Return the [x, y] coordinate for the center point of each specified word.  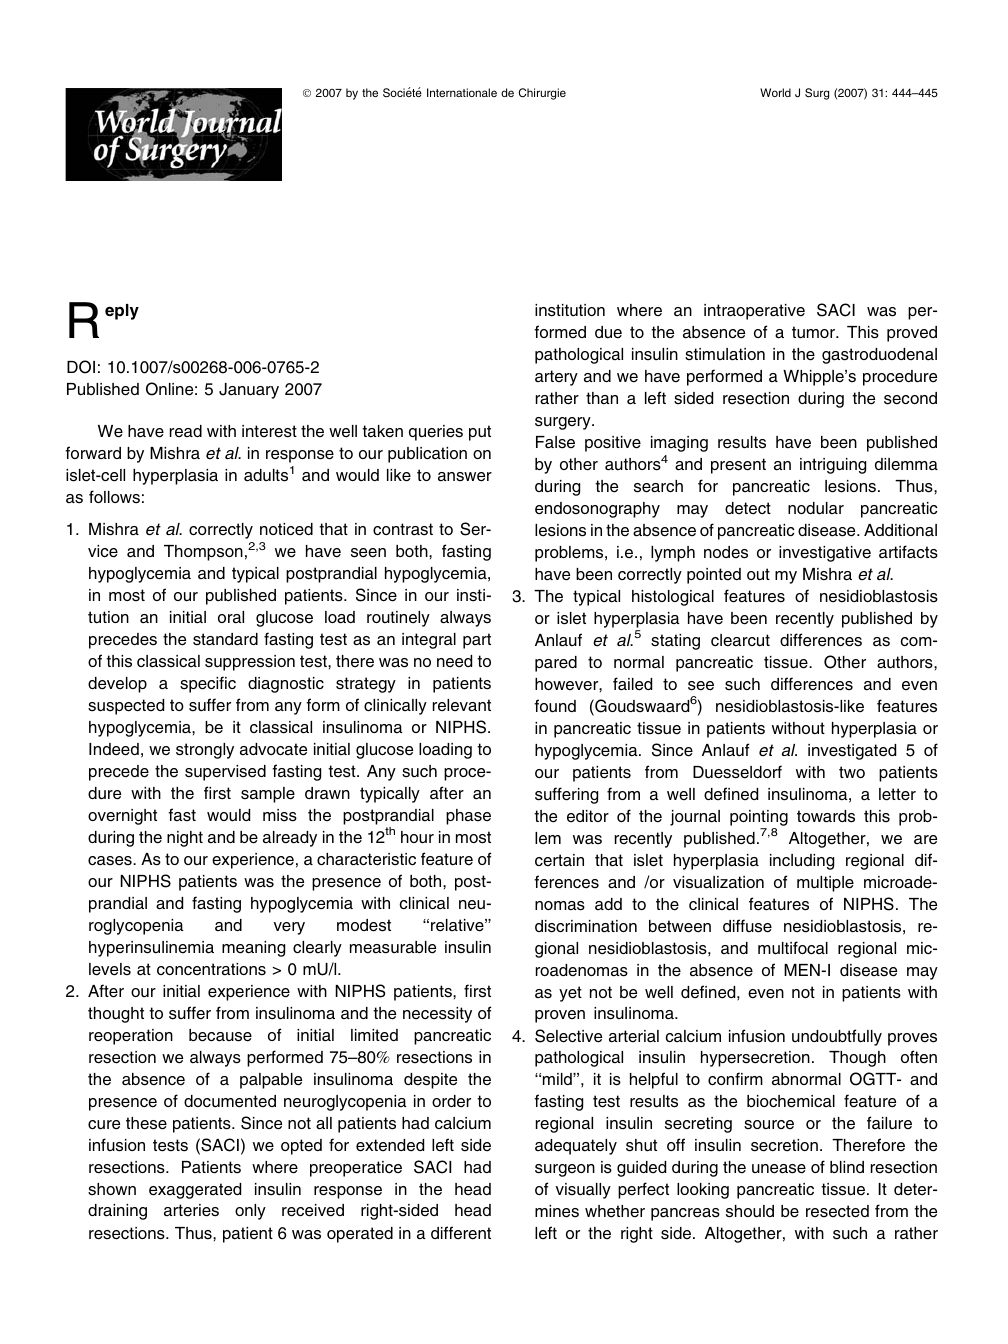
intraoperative [754, 312]
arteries [191, 1210]
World [775, 92]
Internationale [462, 92]
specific [208, 684]
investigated [852, 752]
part [477, 641]
